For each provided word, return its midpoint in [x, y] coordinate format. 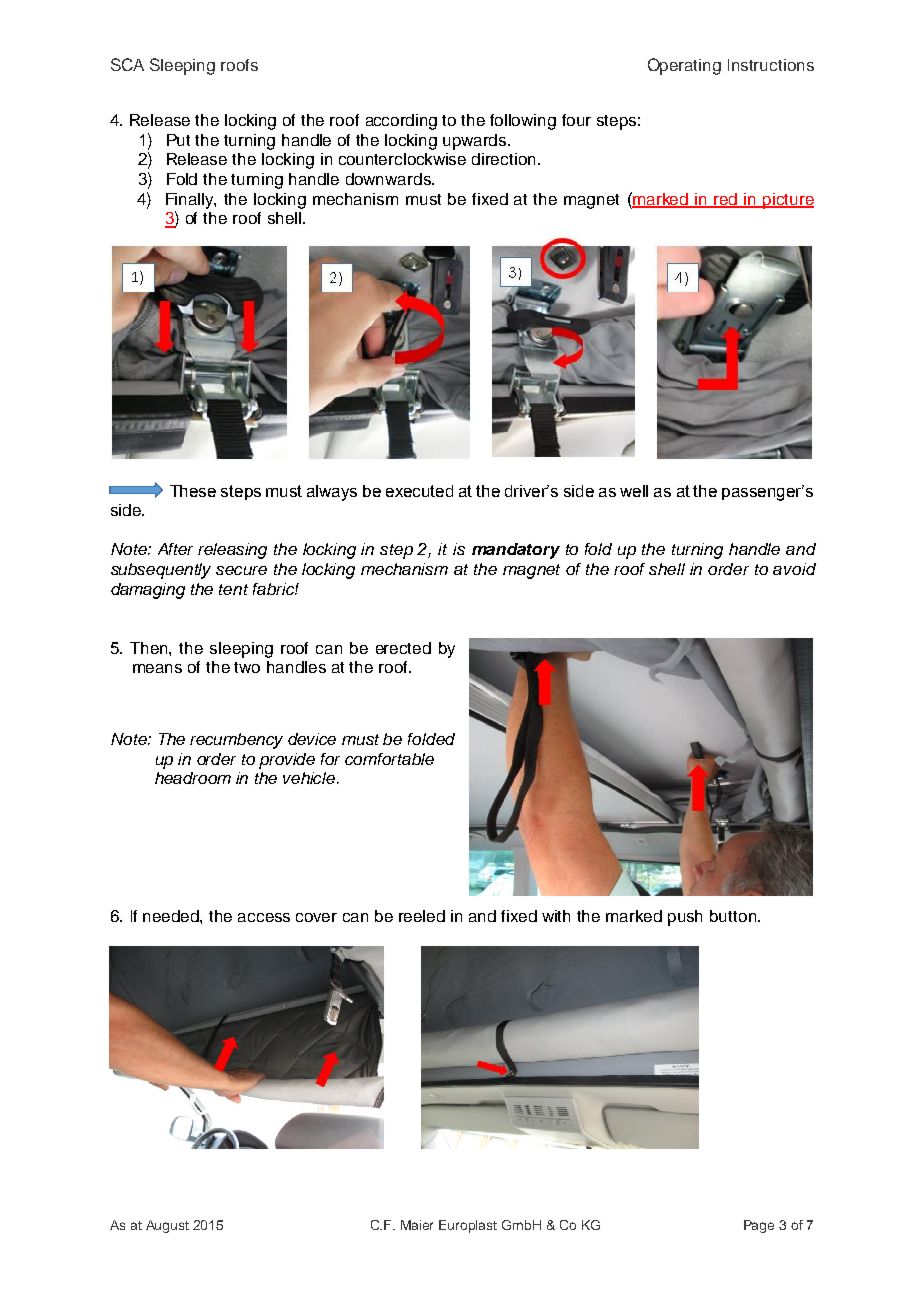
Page [759, 1226]
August [167, 1226]
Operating [684, 66]
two [247, 667]
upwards [476, 142]
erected [403, 648]
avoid [794, 569]
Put [178, 140]
